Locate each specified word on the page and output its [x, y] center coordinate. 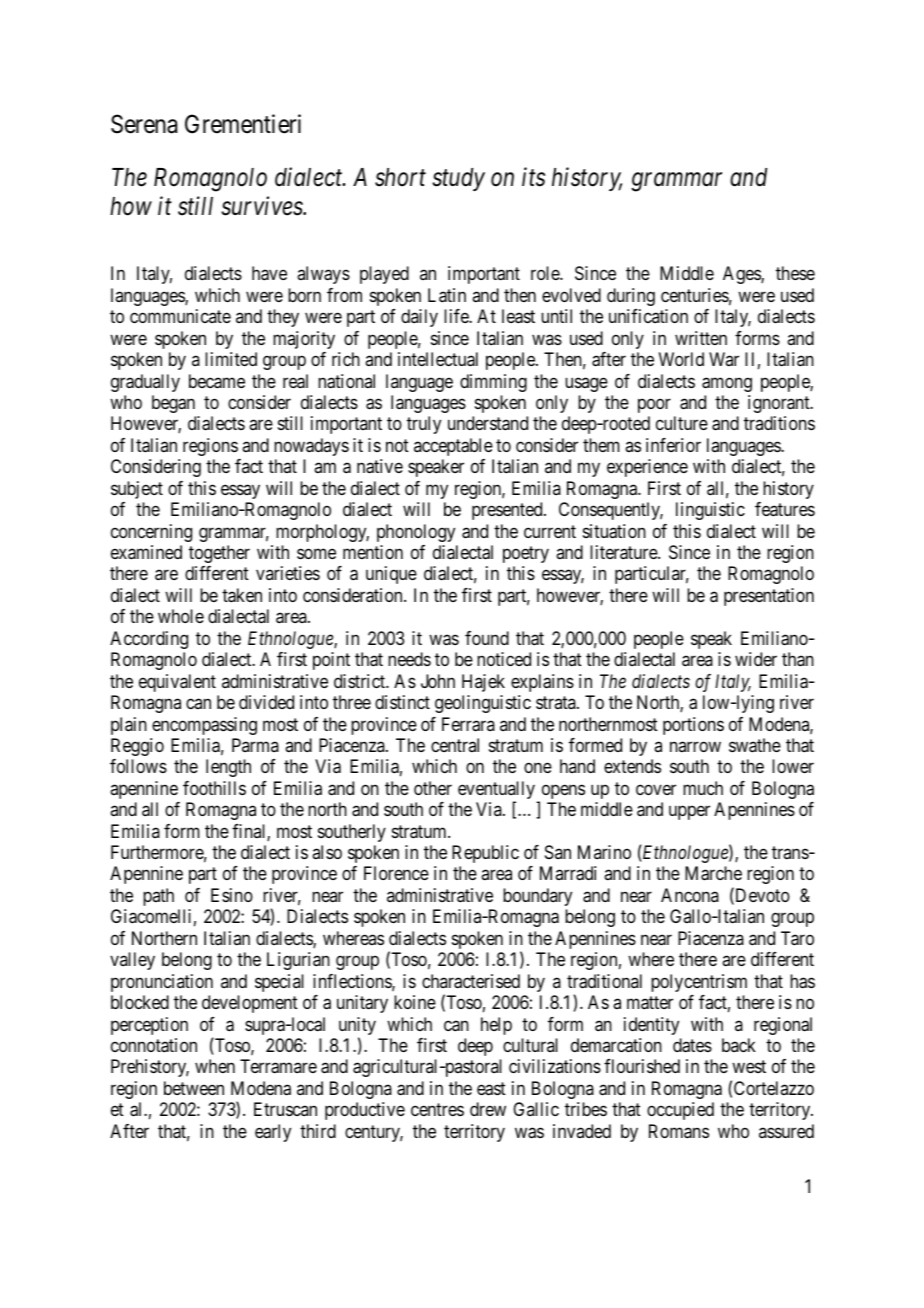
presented [508, 511]
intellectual [438, 359]
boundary [537, 897]
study [458, 179]
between [194, 1088]
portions [693, 726]
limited [231, 359]
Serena [144, 124]
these [795, 273]
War [724, 359]
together [219, 554]
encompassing [204, 726]
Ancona [690, 895]
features [785, 509]
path [158, 897]
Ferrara [468, 724]
